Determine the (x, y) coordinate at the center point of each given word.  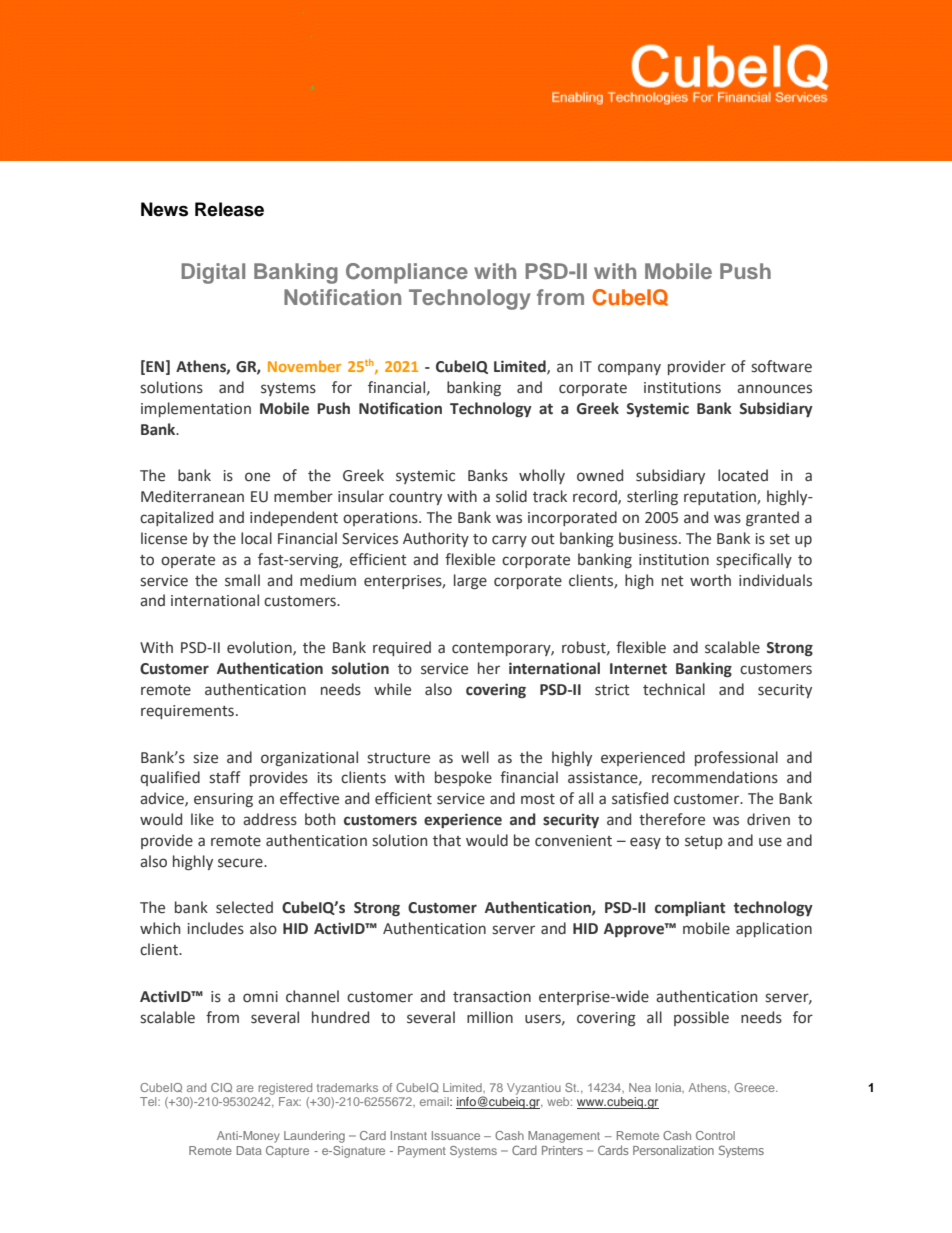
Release (229, 209)
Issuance (456, 1135)
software (781, 366)
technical (674, 689)
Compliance (407, 273)
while (392, 689)
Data (249, 1150)
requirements (187, 712)
